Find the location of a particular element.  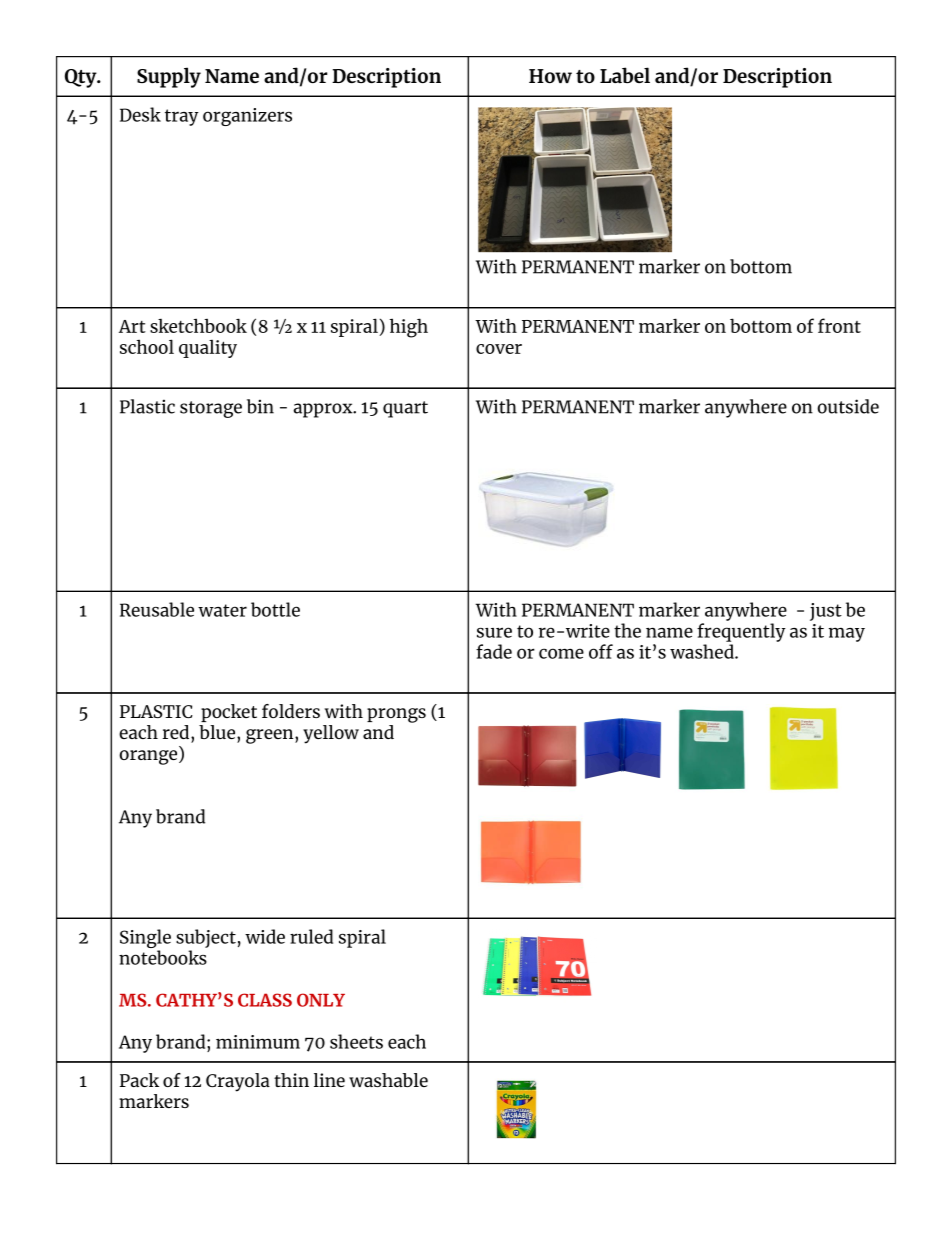

outside is located at coordinates (848, 406).
